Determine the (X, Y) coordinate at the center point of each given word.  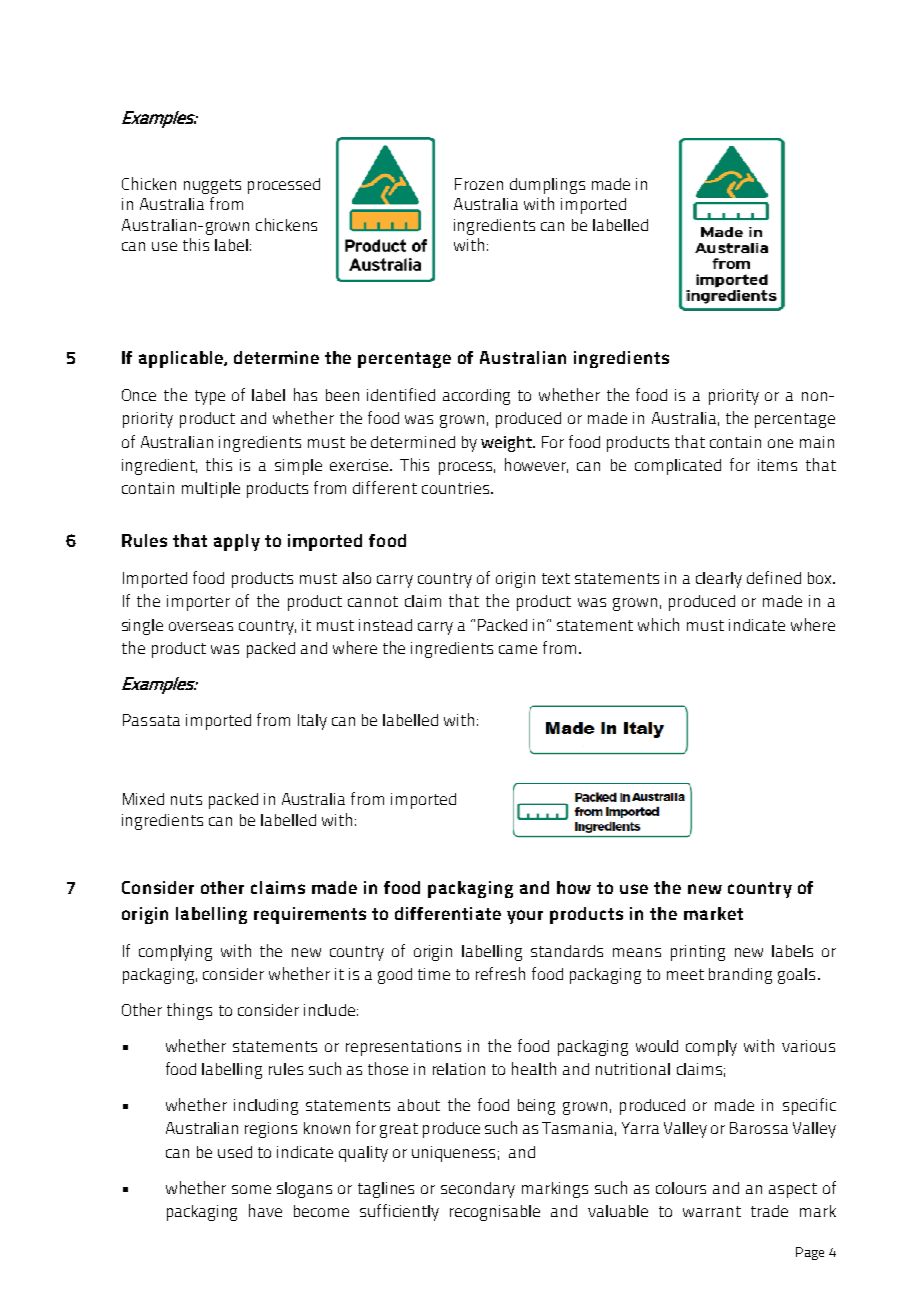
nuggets (212, 186)
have (265, 1210)
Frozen (479, 184)
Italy (312, 722)
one (780, 443)
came (518, 649)
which (658, 624)
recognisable (495, 1213)
